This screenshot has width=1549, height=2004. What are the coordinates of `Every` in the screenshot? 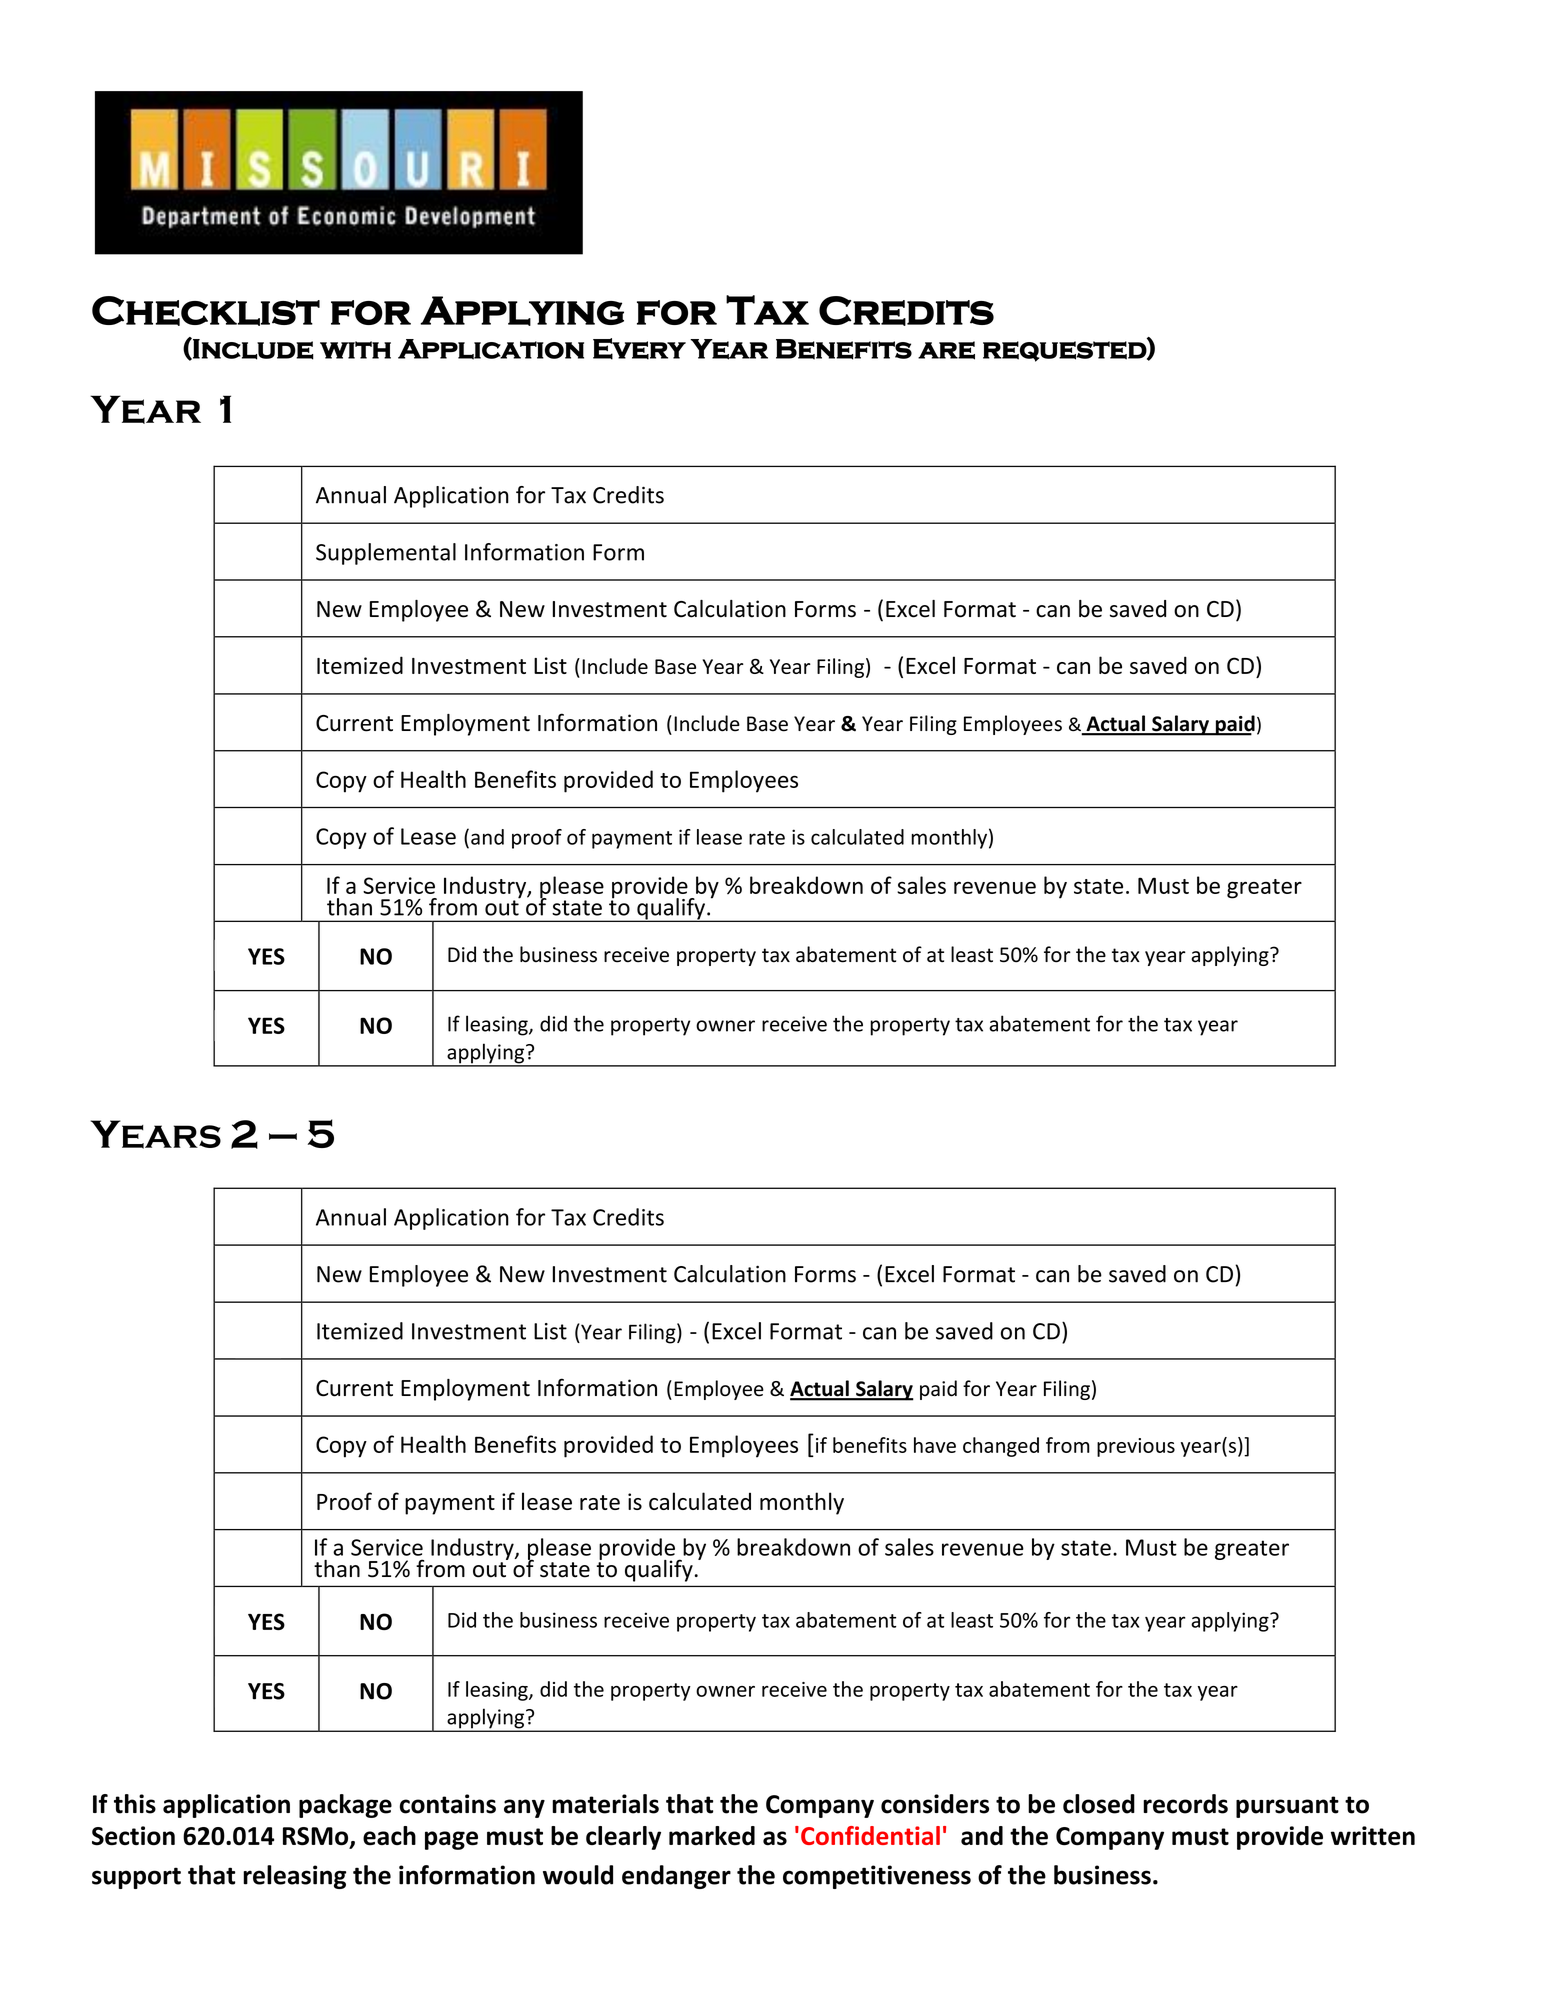 It's located at (639, 349).
